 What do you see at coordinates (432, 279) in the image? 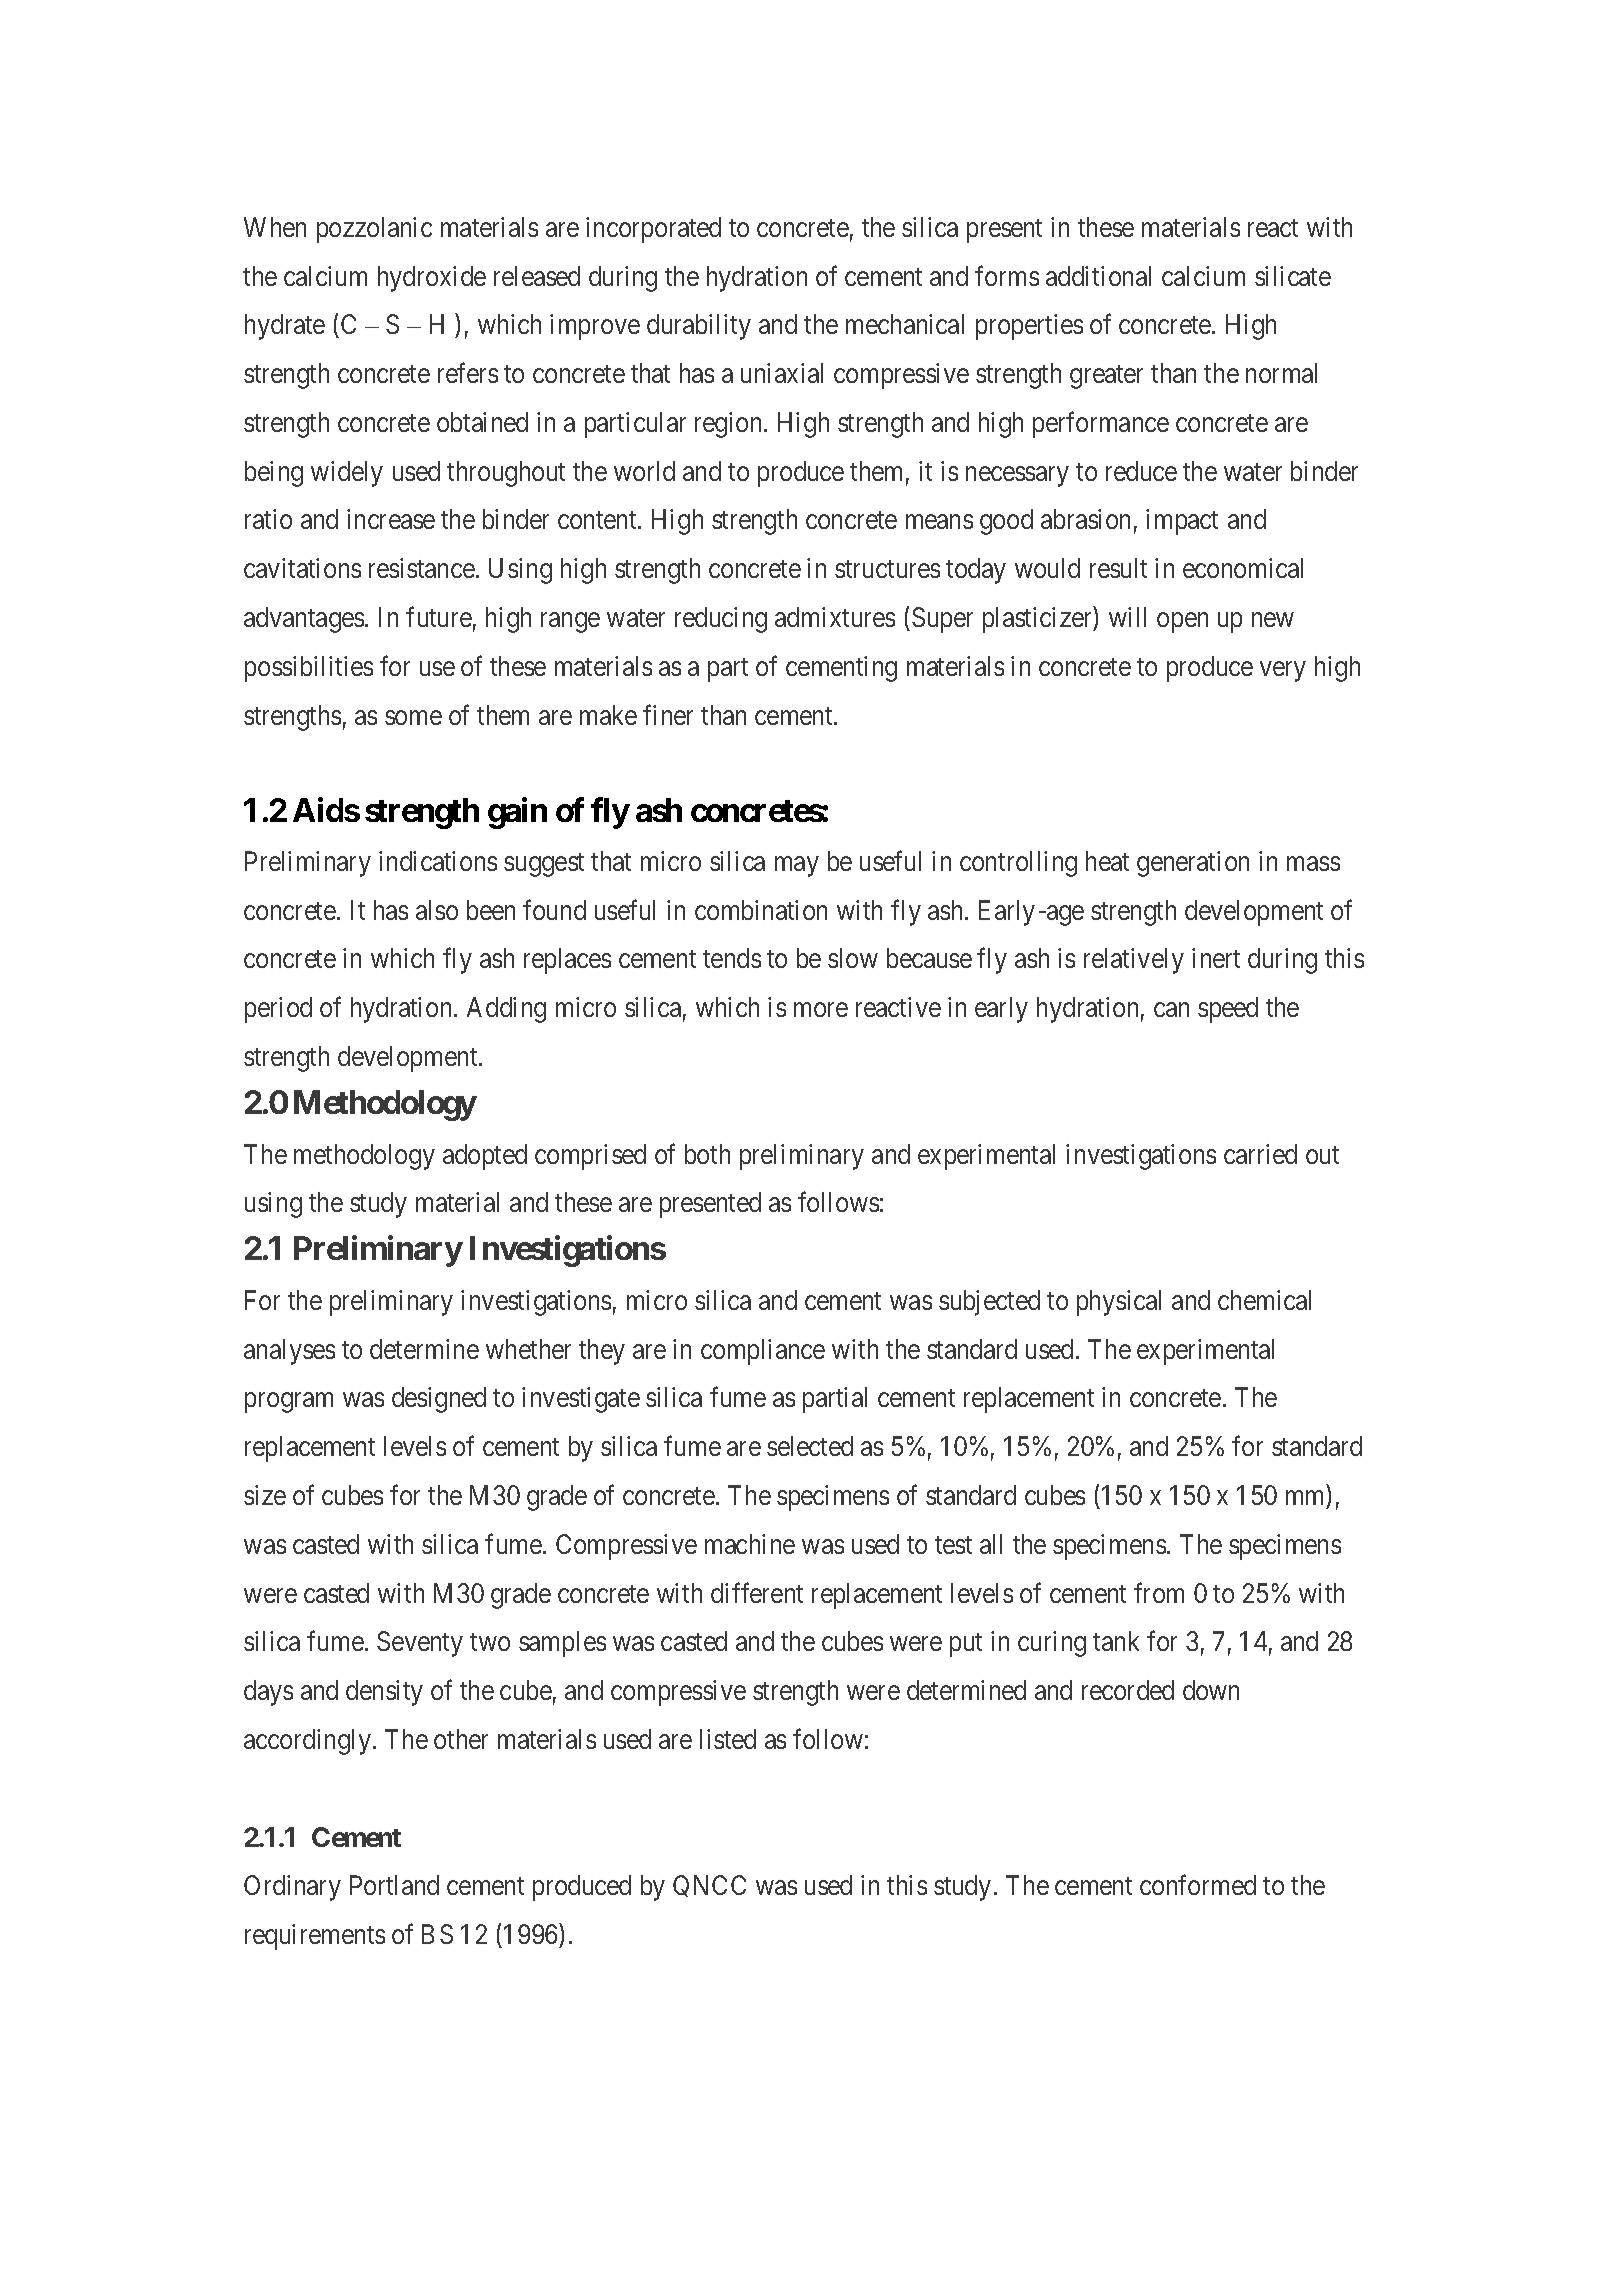
I see `hydroxide` at bounding box center [432, 279].
